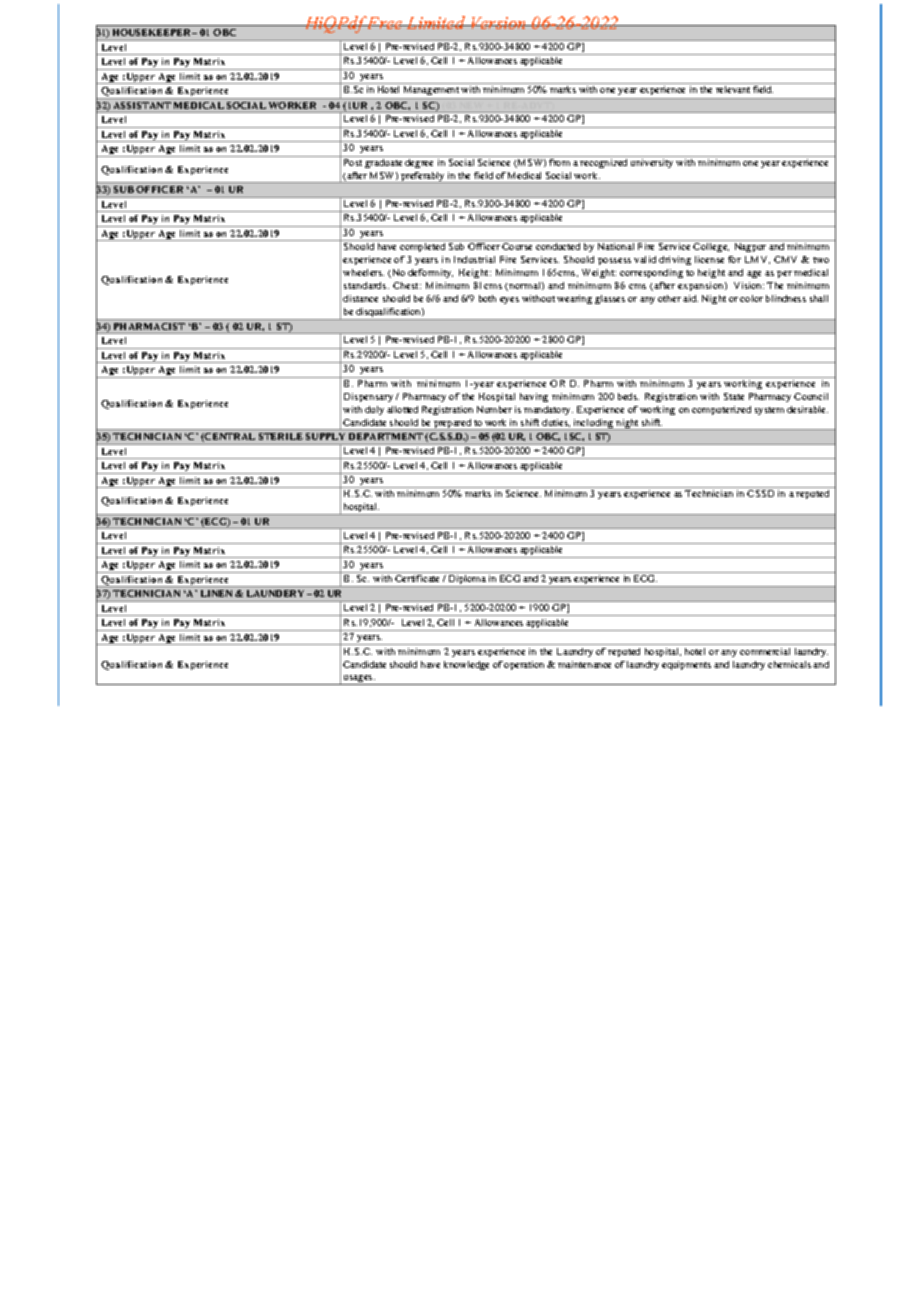  I want to click on STERILE, so click(281, 436).
